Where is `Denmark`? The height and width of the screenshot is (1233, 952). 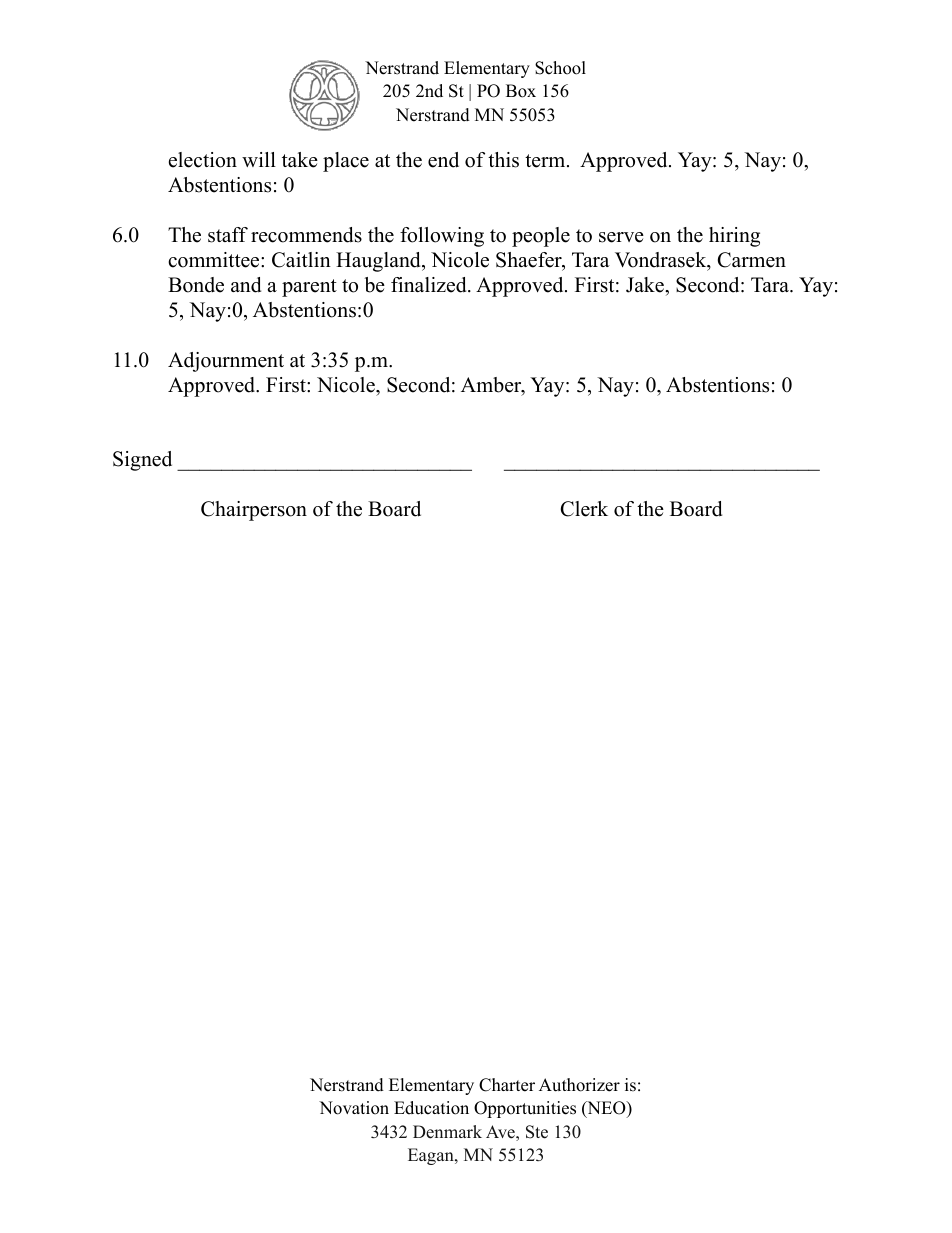 Denmark is located at coordinates (447, 1132).
